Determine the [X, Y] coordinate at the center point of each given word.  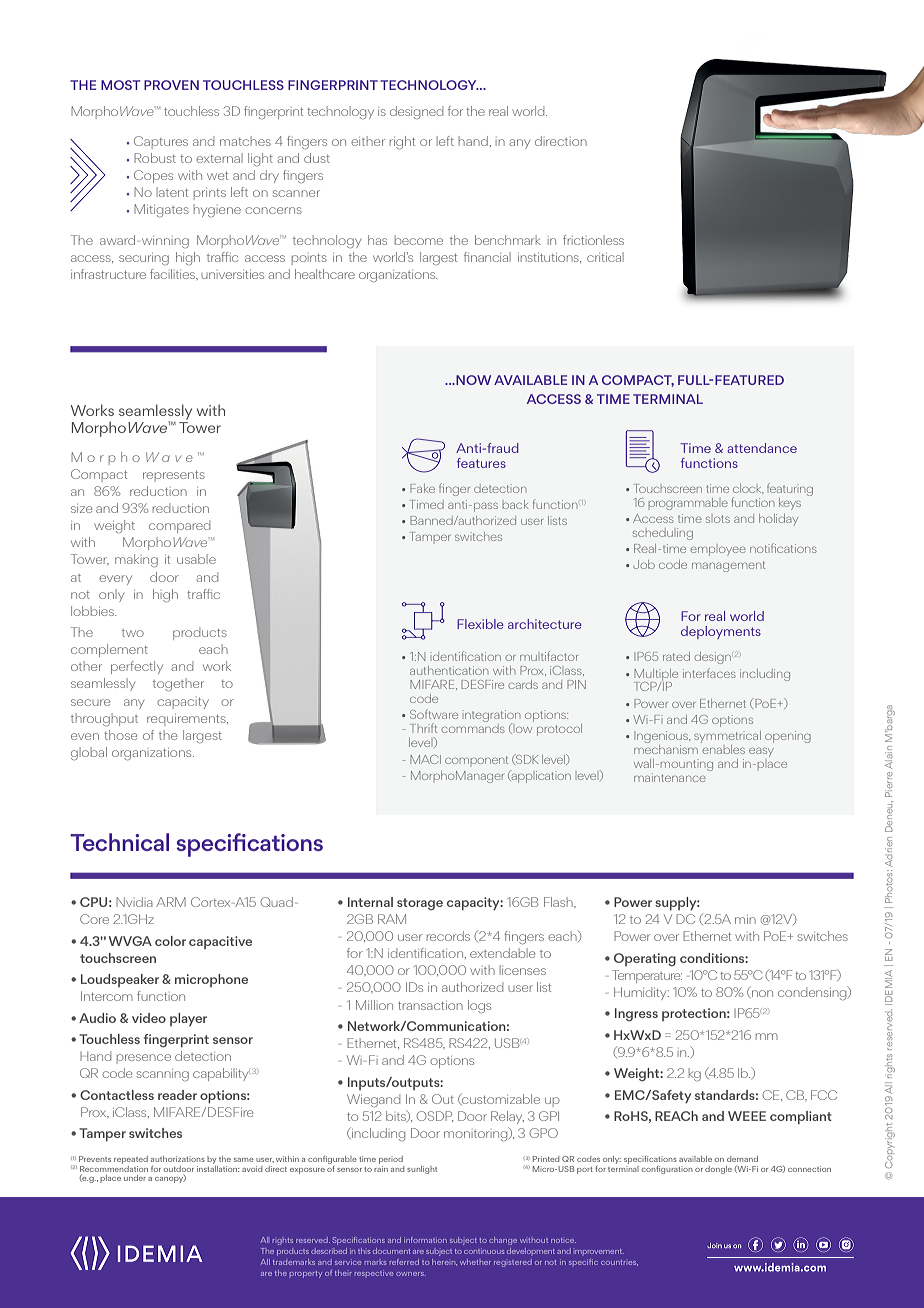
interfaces [709, 673]
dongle [718, 1170]
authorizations [178, 1159]
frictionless [593, 240]
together [178, 685]
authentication [449, 670]
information [425, 1240]
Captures [161, 142]
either [368, 141]
